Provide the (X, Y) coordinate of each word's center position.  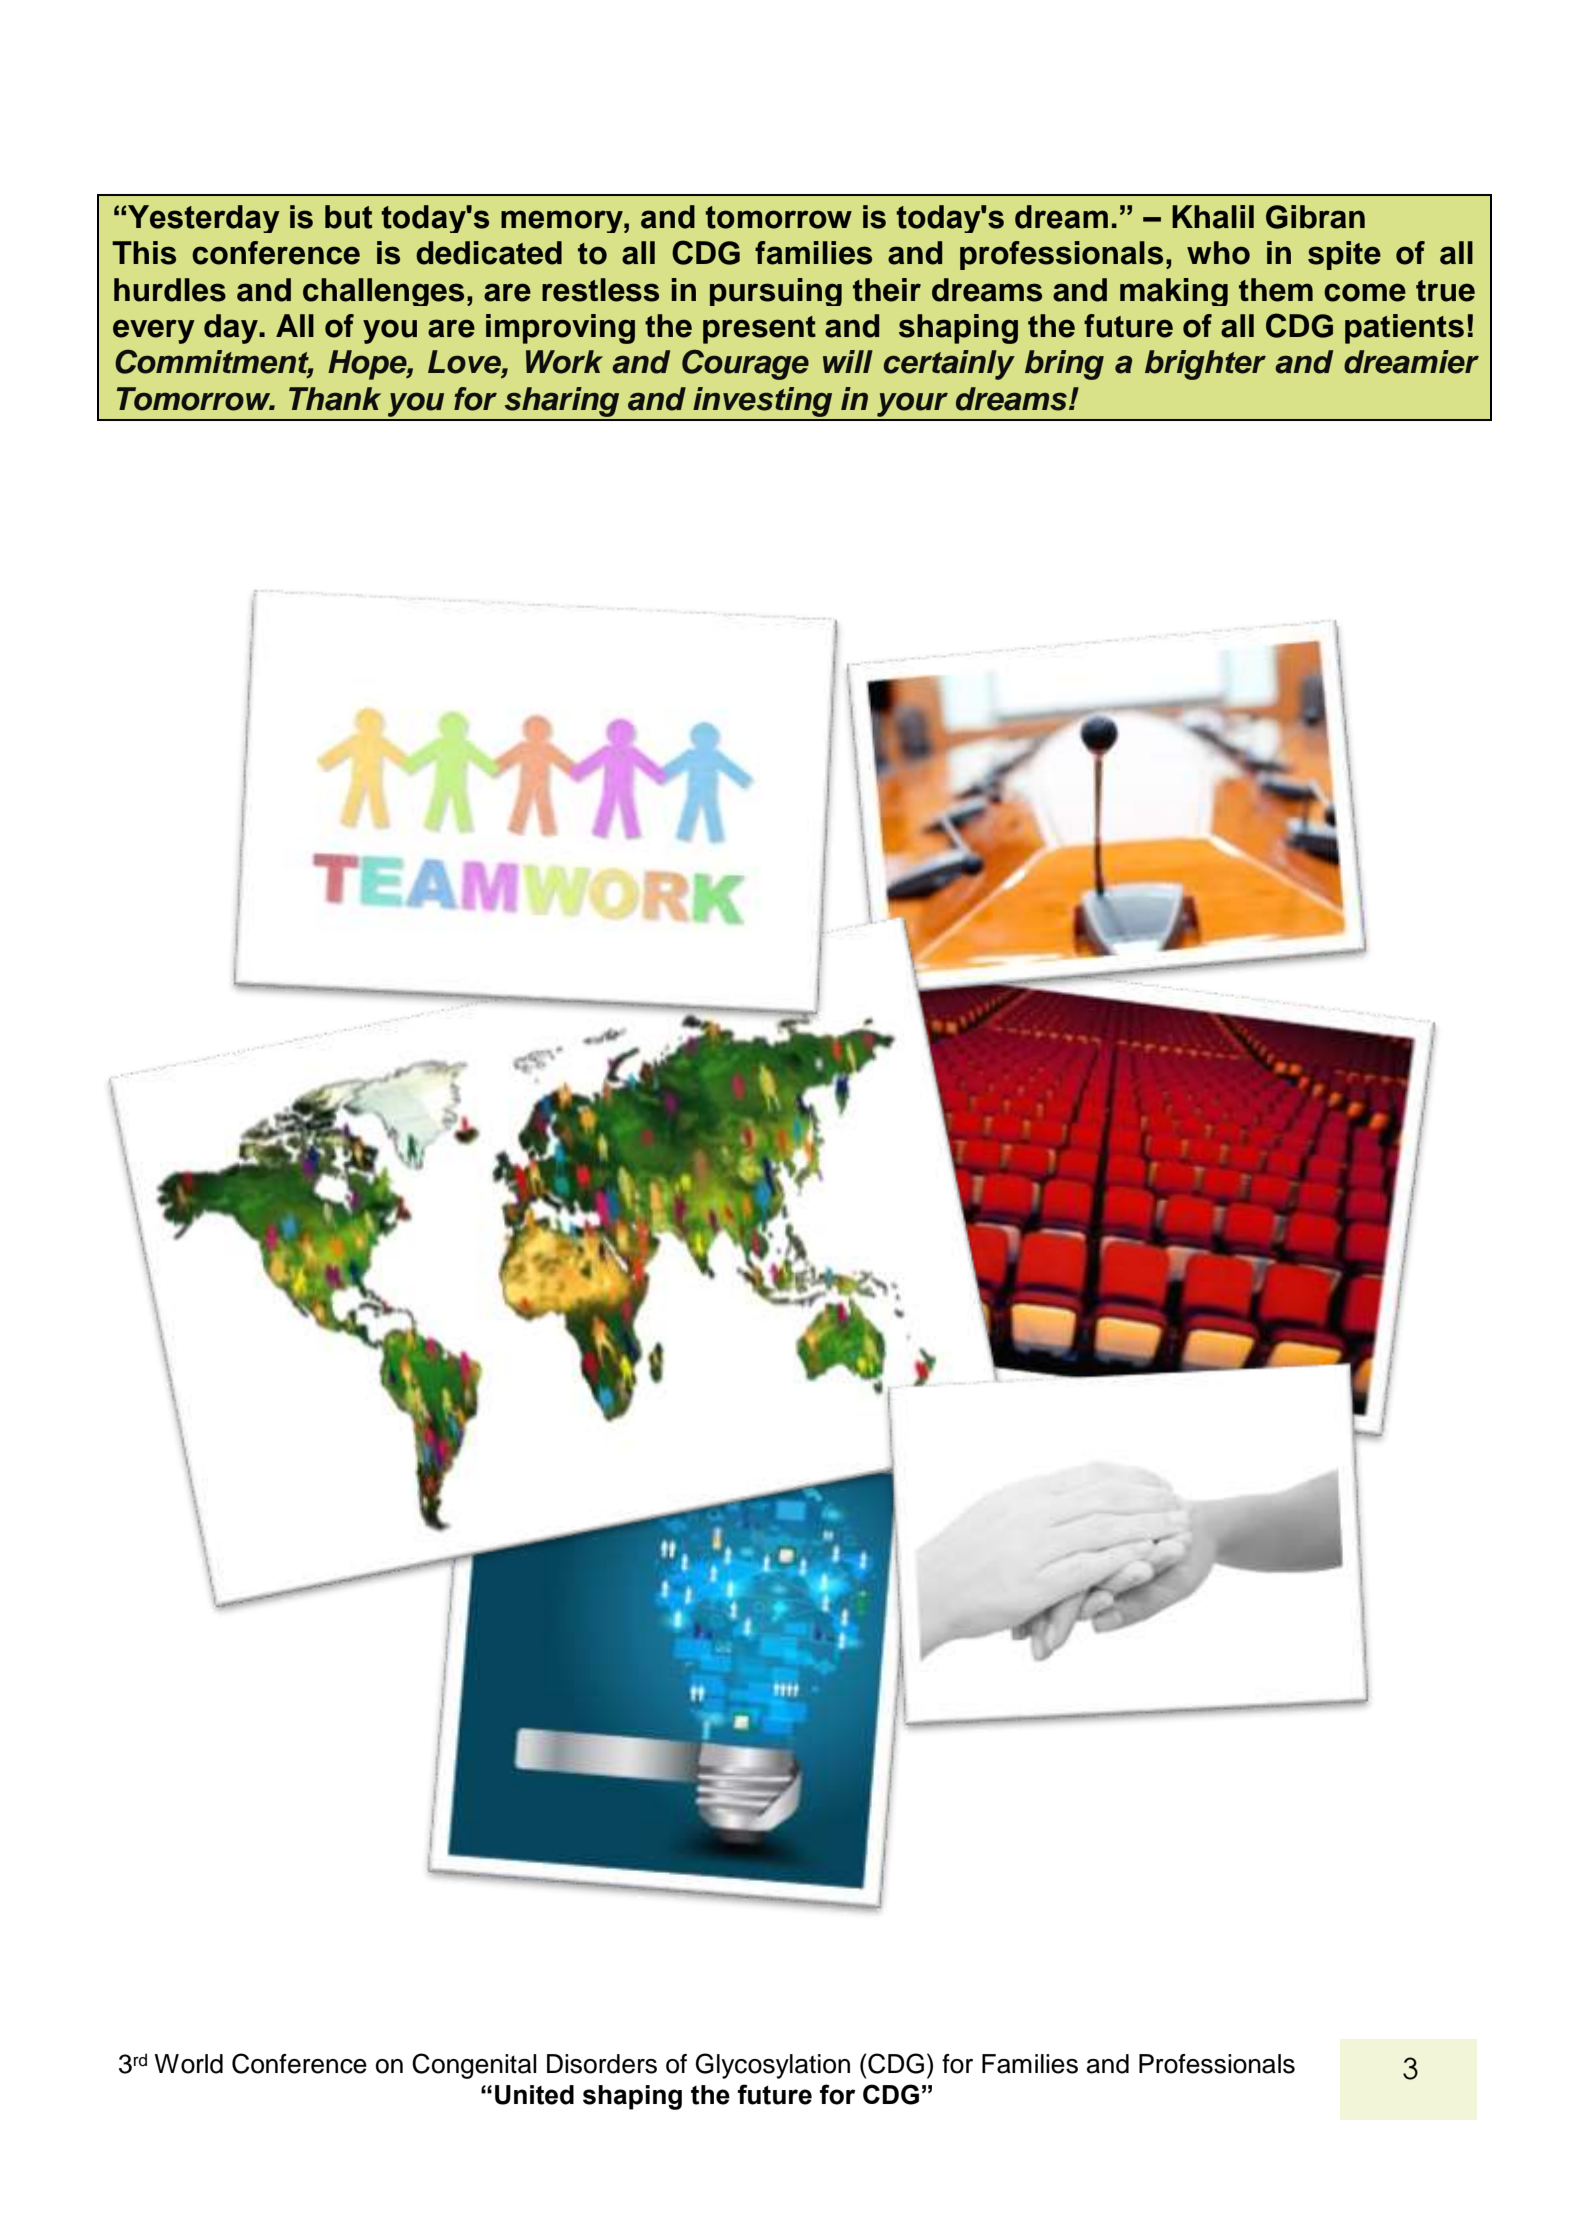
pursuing (776, 292)
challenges (383, 292)
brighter (1205, 365)
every (154, 331)
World (188, 2064)
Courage (745, 364)
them (1276, 290)
